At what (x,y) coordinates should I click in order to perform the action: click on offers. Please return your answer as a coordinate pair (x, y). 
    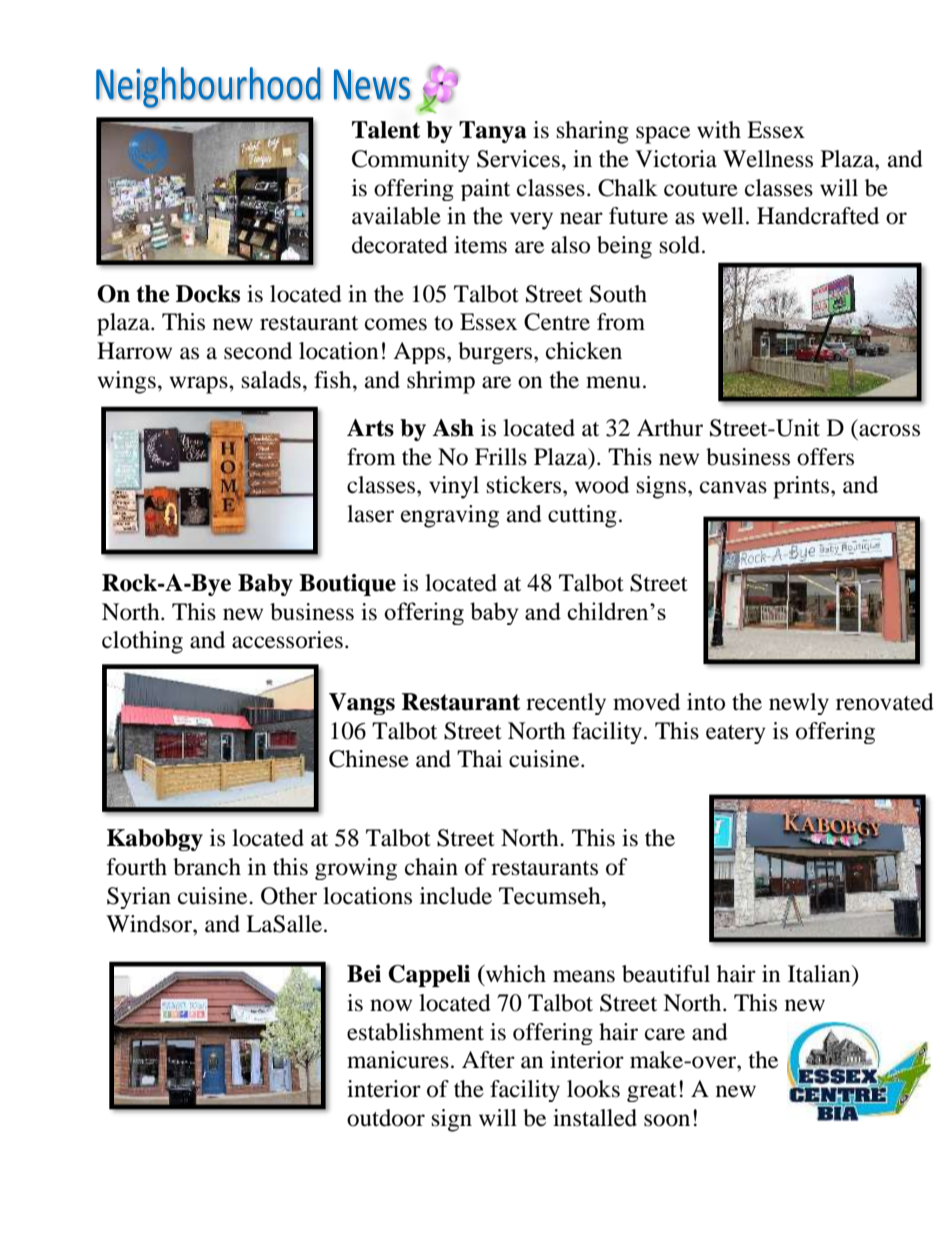
    Looking at the image, I should click on (825, 457).
